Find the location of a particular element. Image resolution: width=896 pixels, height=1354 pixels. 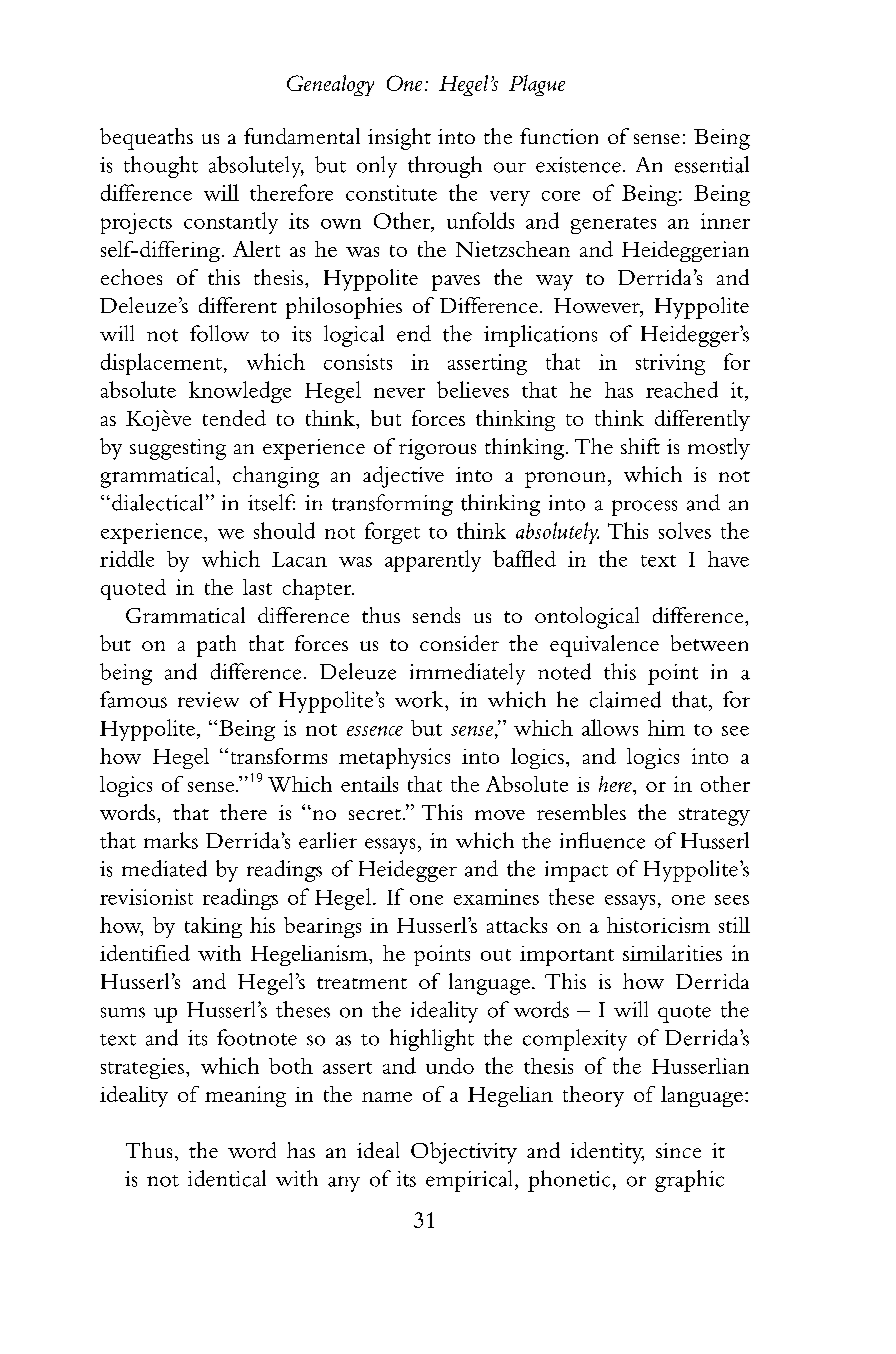

since is located at coordinates (678, 1150).
